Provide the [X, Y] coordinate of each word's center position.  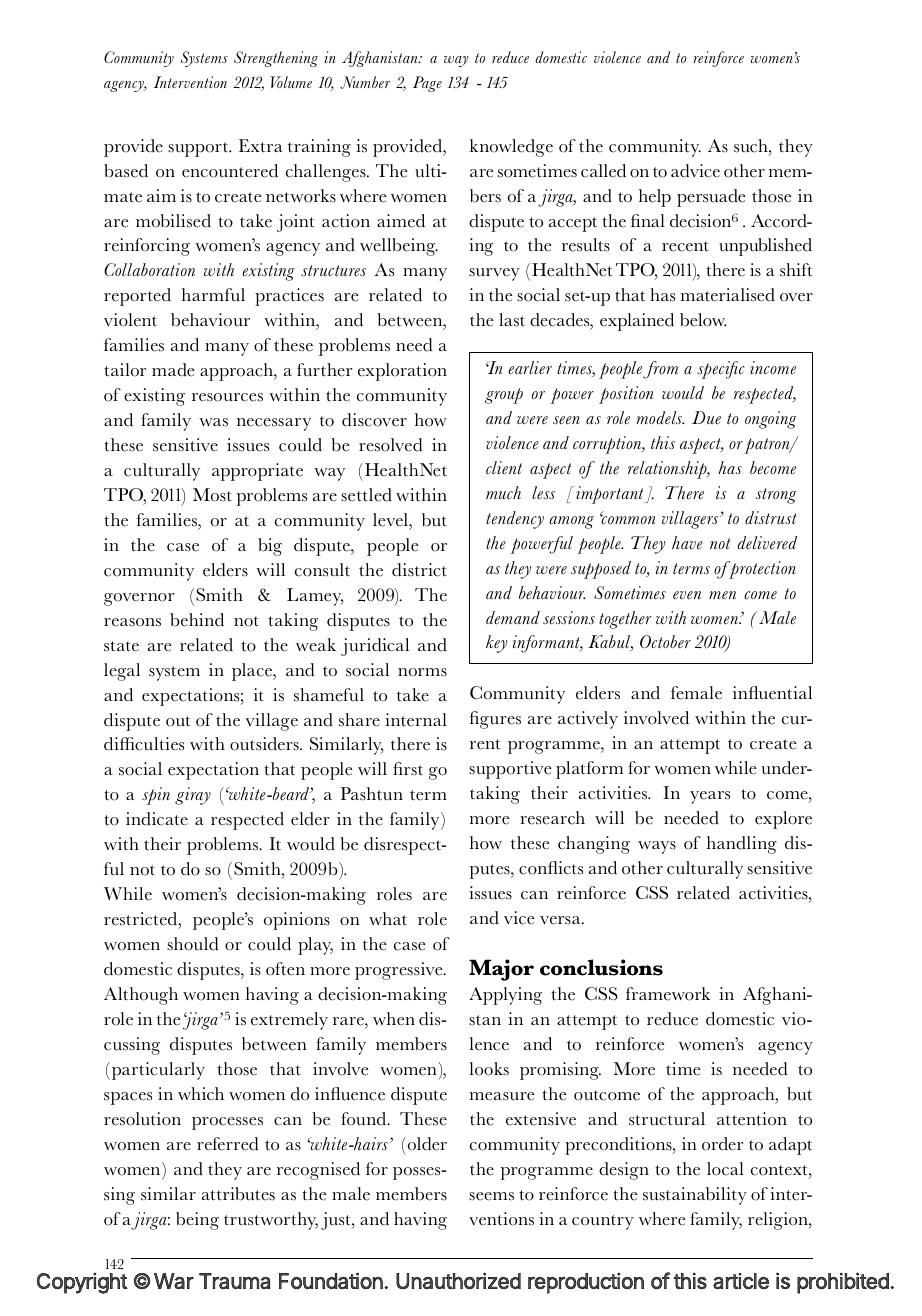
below [703, 320]
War [174, 1281]
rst [412, 770]
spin [156, 796]
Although [141, 996]
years [710, 797]
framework [668, 994]
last [512, 320]
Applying [505, 996]
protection [761, 570]
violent [130, 320]
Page [427, 84]
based [126, 171]
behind [197, 620]
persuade [711, 198]
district [419, 570]
